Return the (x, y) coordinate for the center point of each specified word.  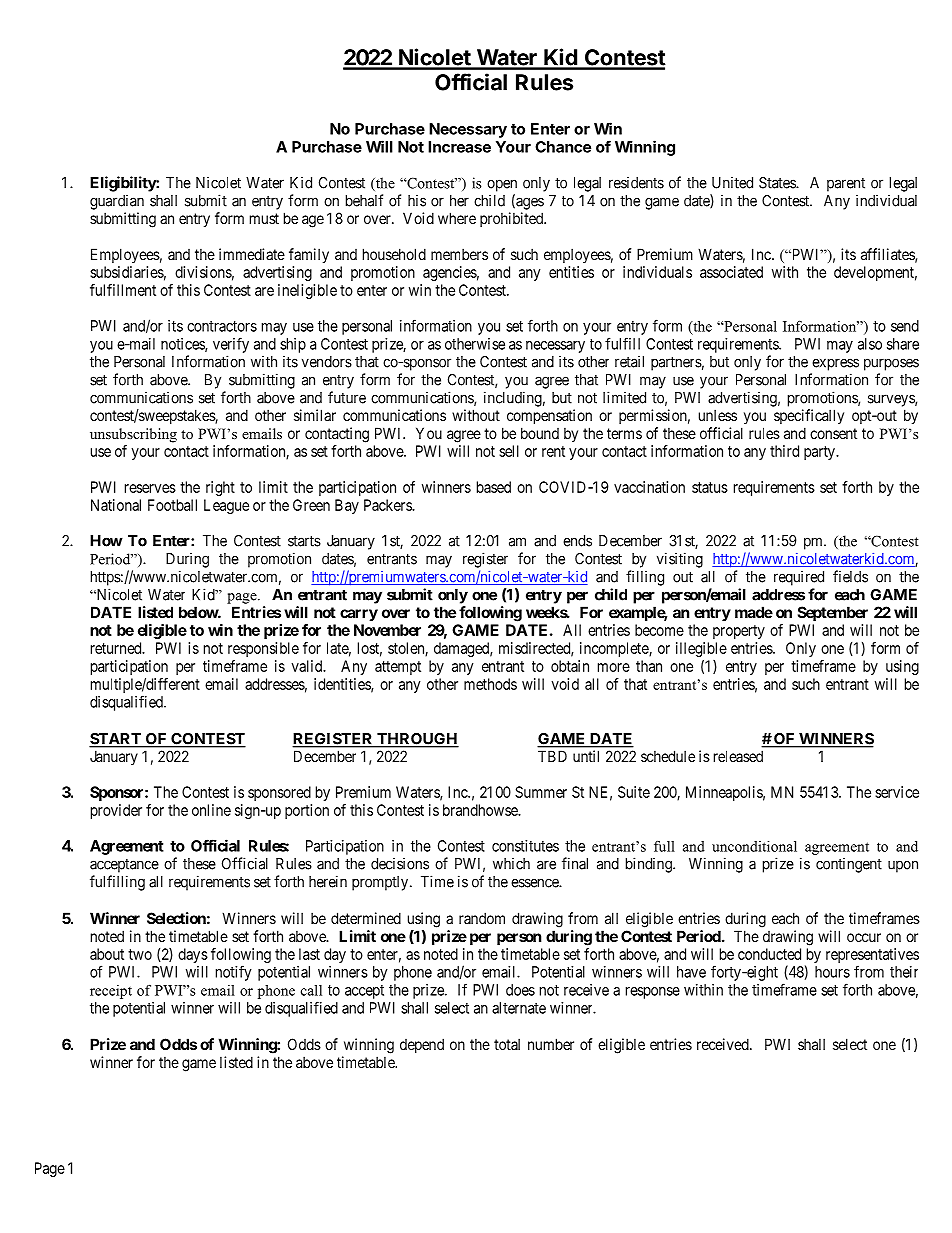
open (502, 185)
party (820, 453)
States (778, 183)
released (738, 756)
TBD (552, 756)
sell (509, 451)
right (220, 488)
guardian (117, 202)
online (211, 810)
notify (234, 973)
